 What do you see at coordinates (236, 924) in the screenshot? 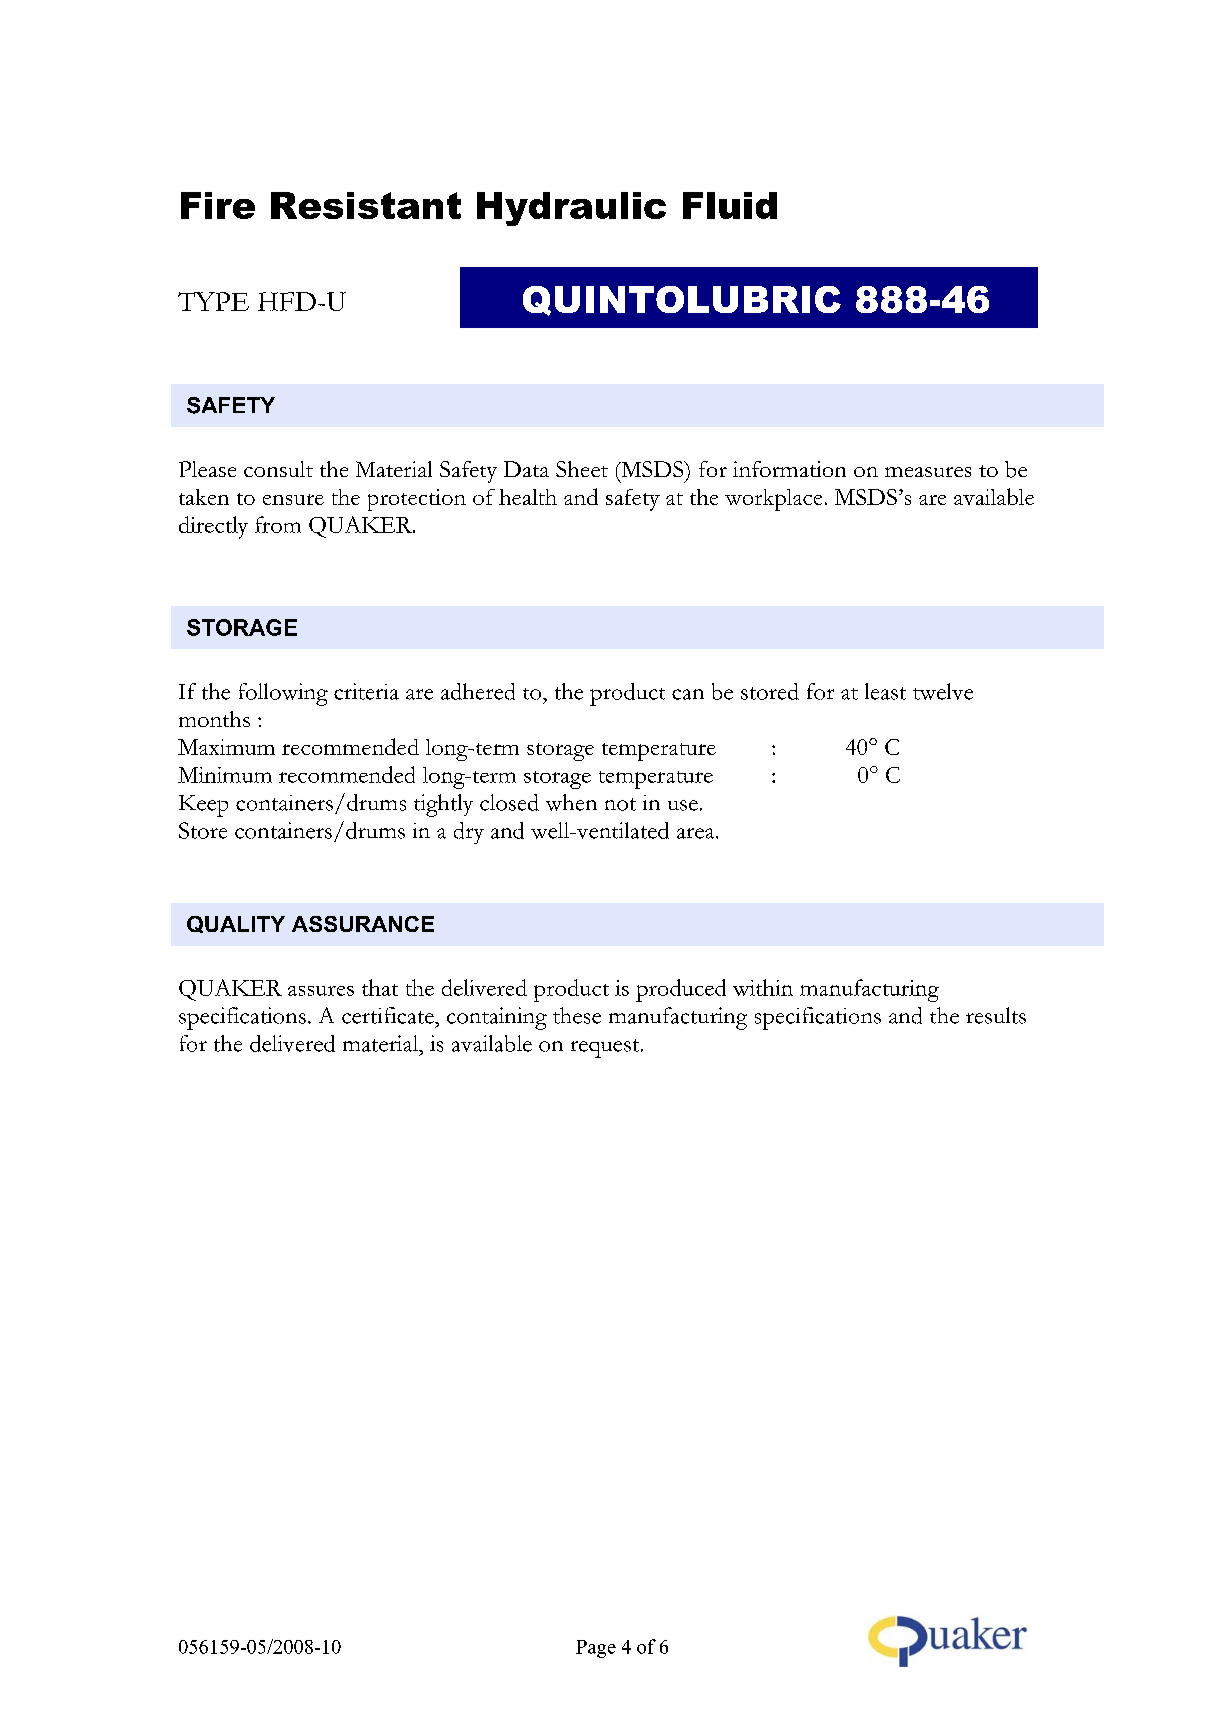
I see `QUALITY` at bounding box center [236, 924].
